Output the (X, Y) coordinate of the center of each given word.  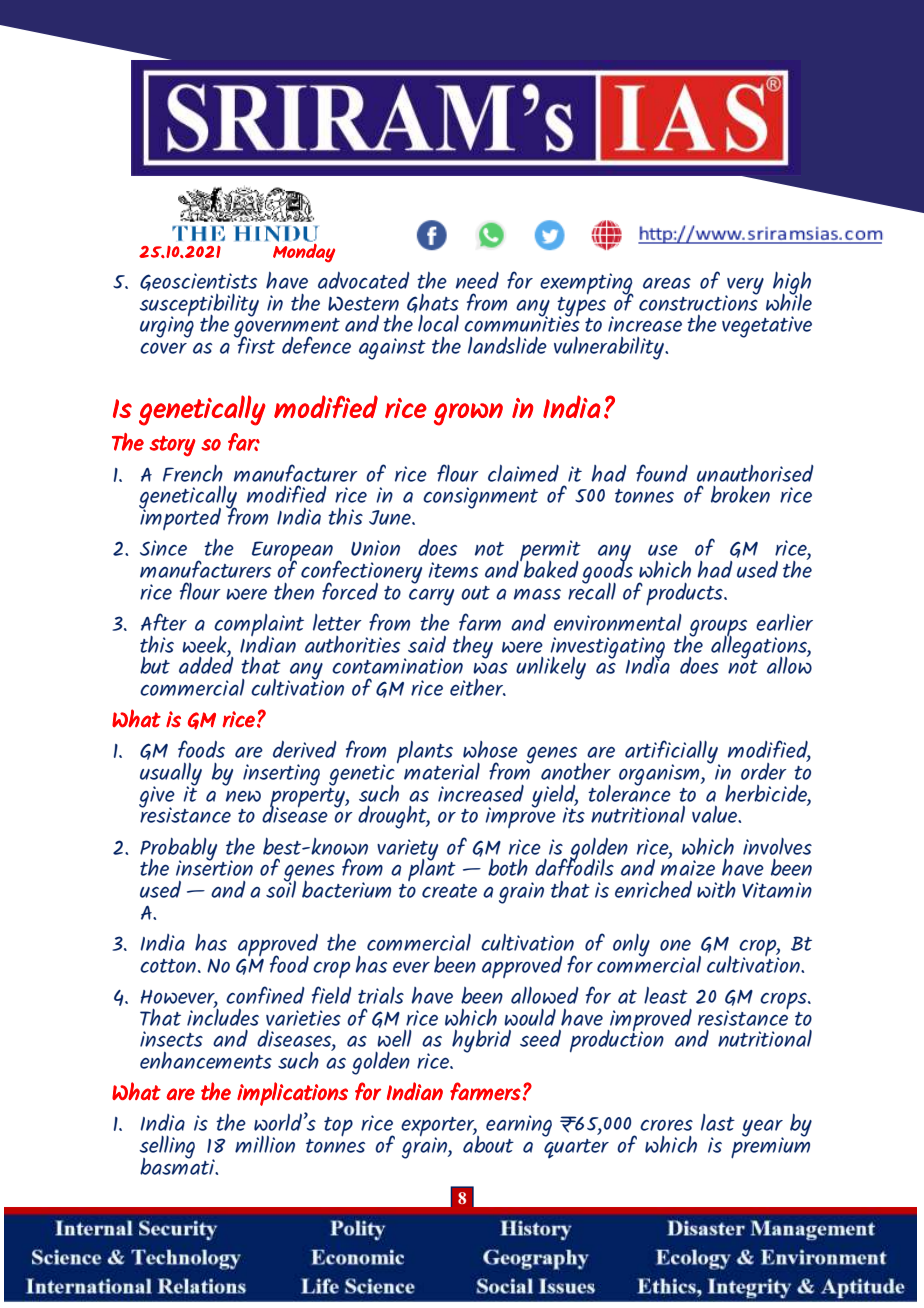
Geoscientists (198, 282)
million (265, 1144)
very (744, 287)
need (477, 280)
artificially (672, 753)
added (206, 664)
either (478, 687)
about (488, 1143)
